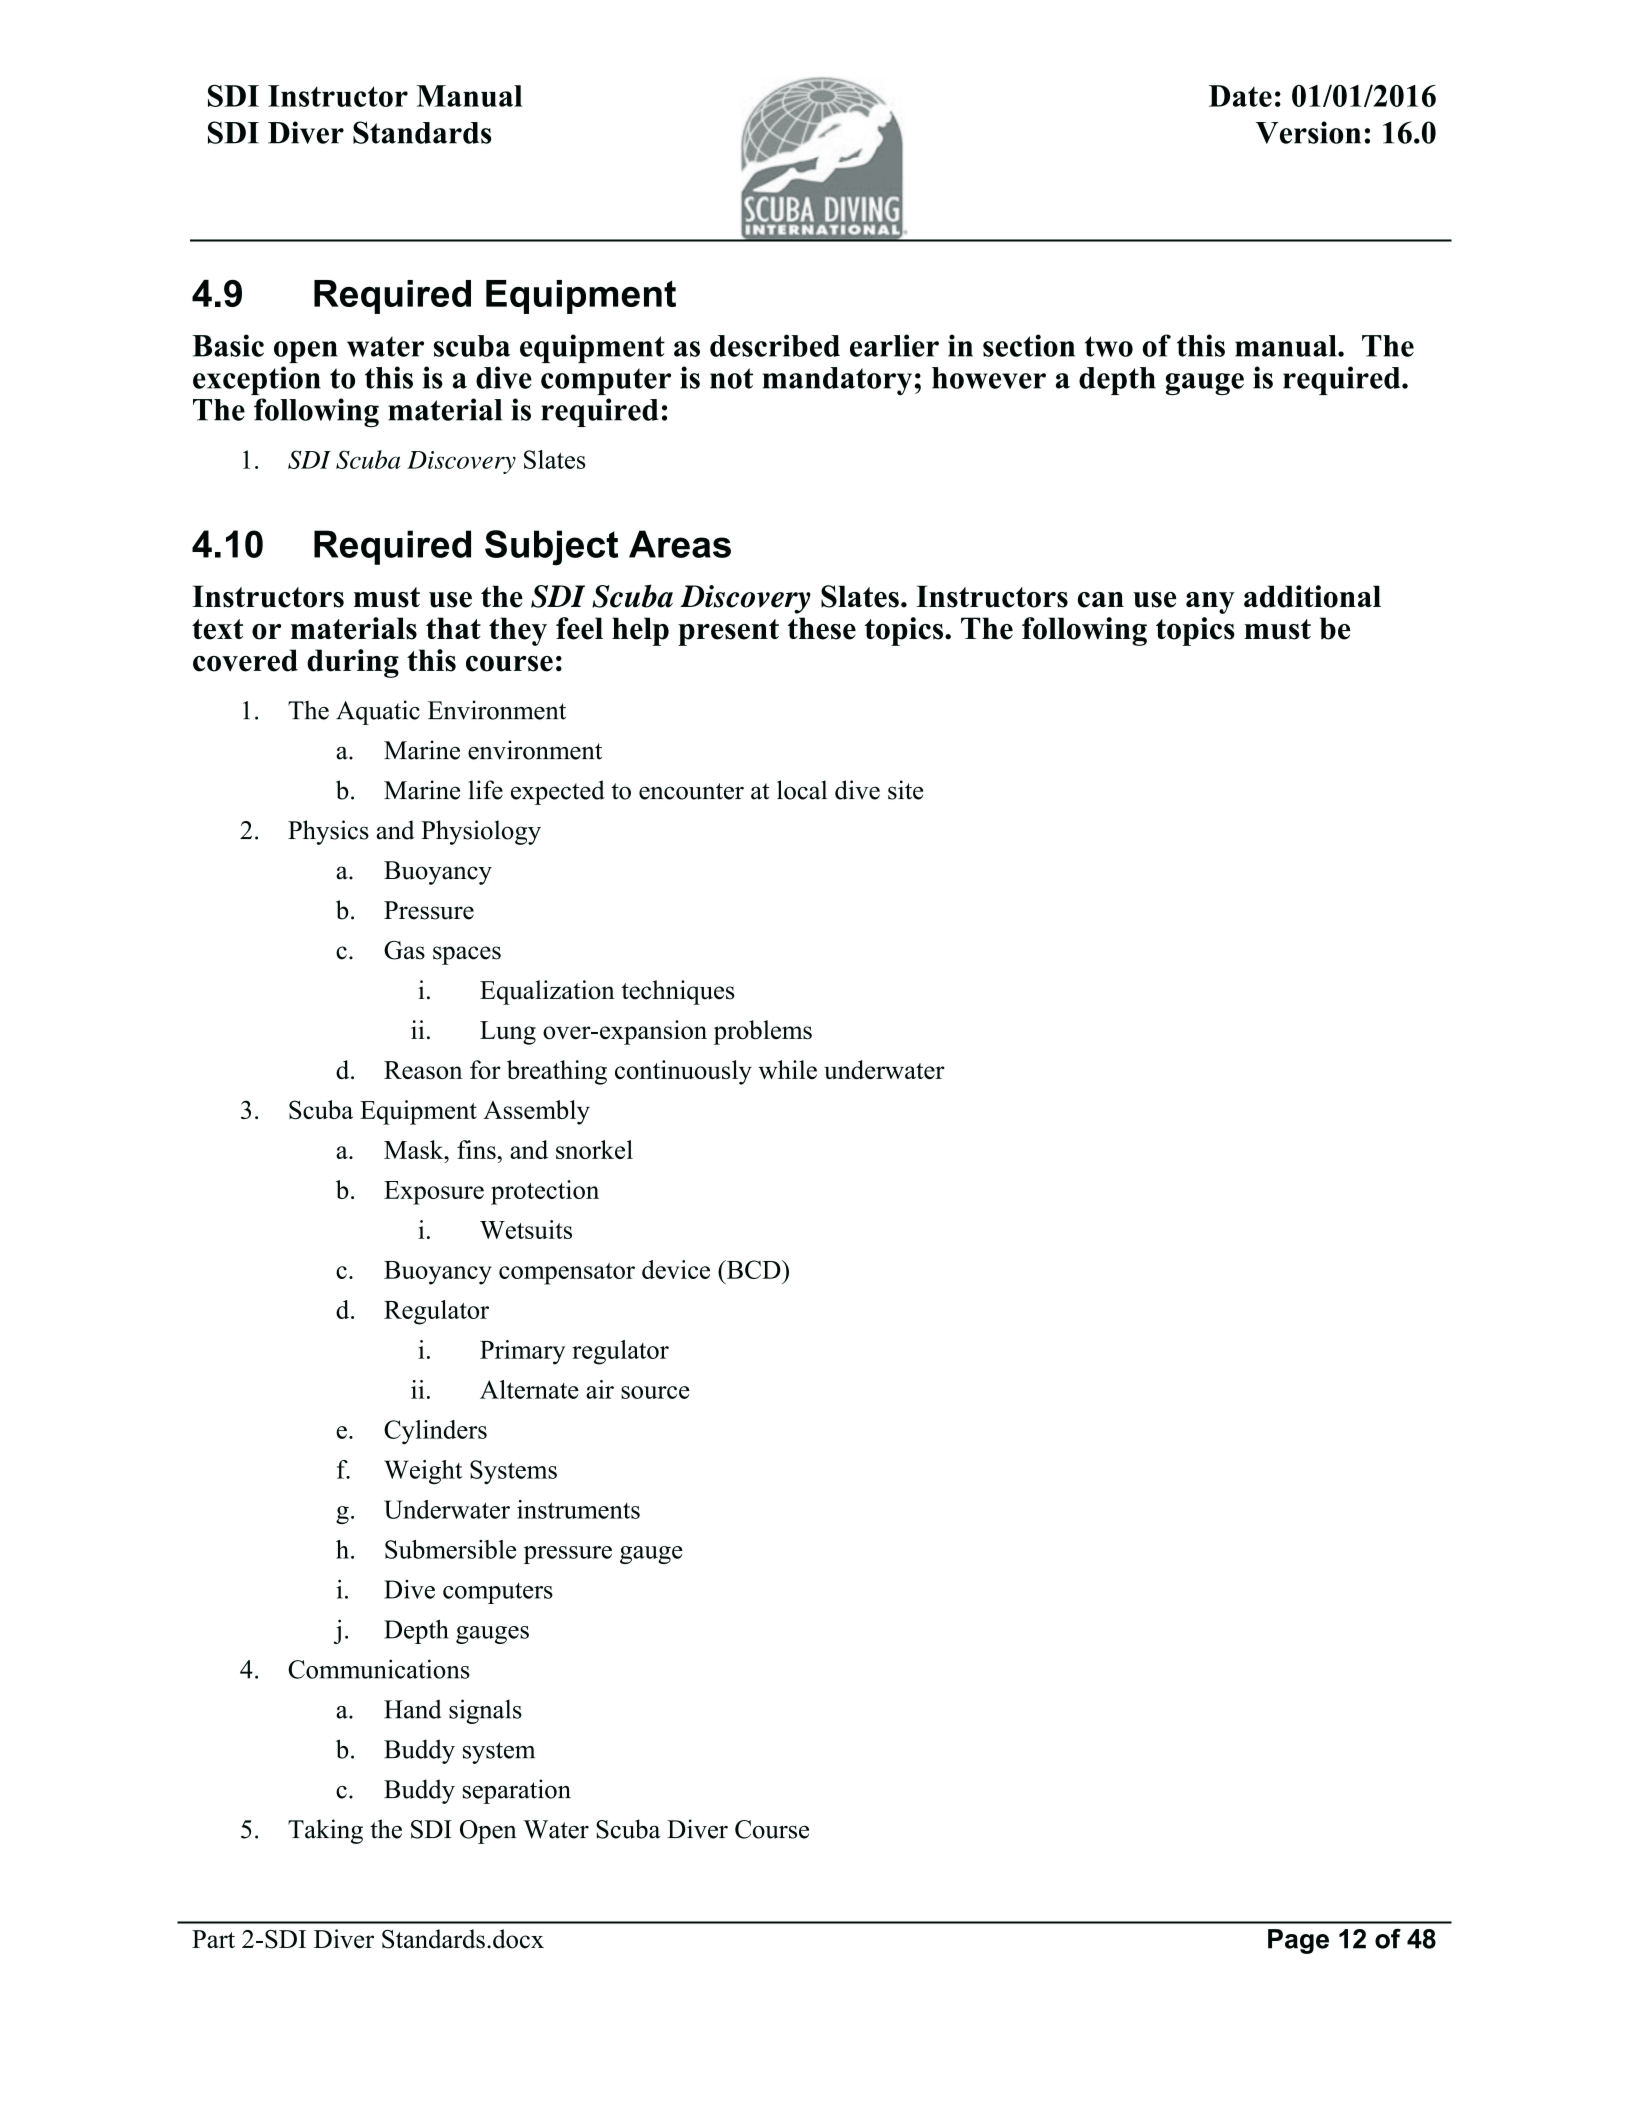  Describe the element at coordinates (905, 790) in the screenshot. I see `site` at that location.
